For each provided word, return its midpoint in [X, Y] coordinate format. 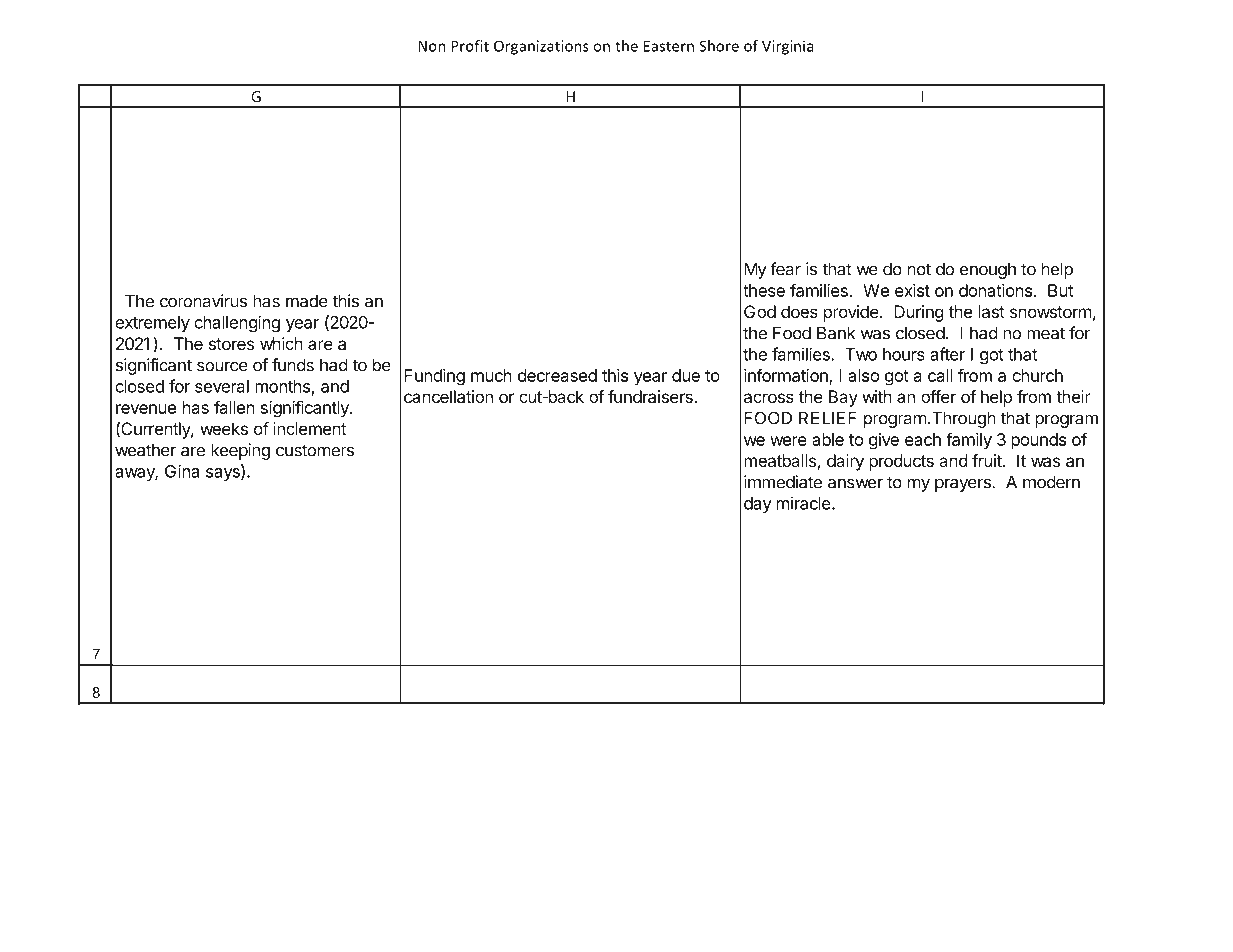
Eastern [669, 46]
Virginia [787, 47]
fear [785, 269]
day [758, 505]
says [224, 474]
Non [432, 46]
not [919, 269]
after [947, 354]
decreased [557, 375]
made [307, 301]
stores [231, 344]
